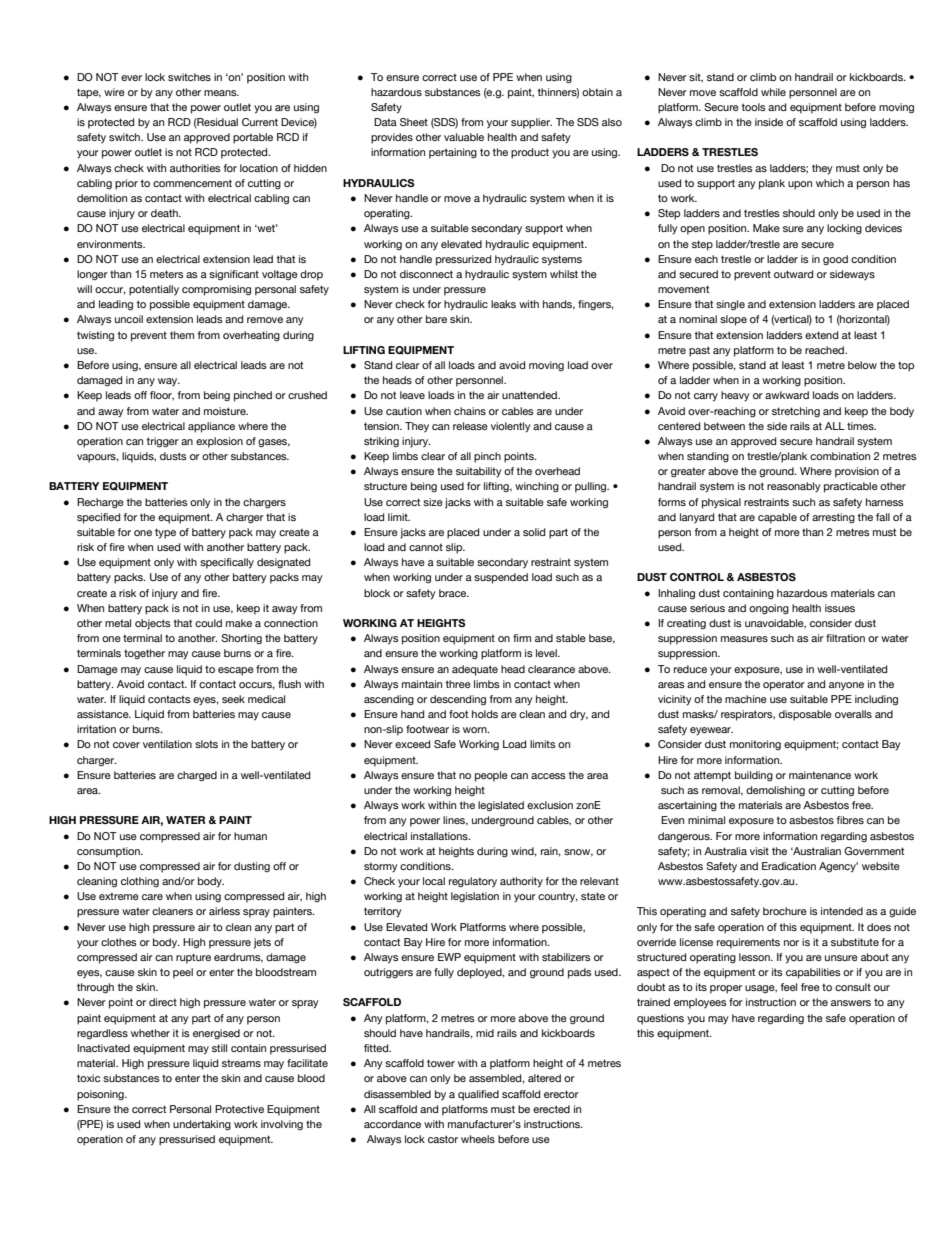 The image size is (952, 1233). What do you see at coordinates (221, 93) in the screenshot?
I see `means` at bounding box center [221, 93].
